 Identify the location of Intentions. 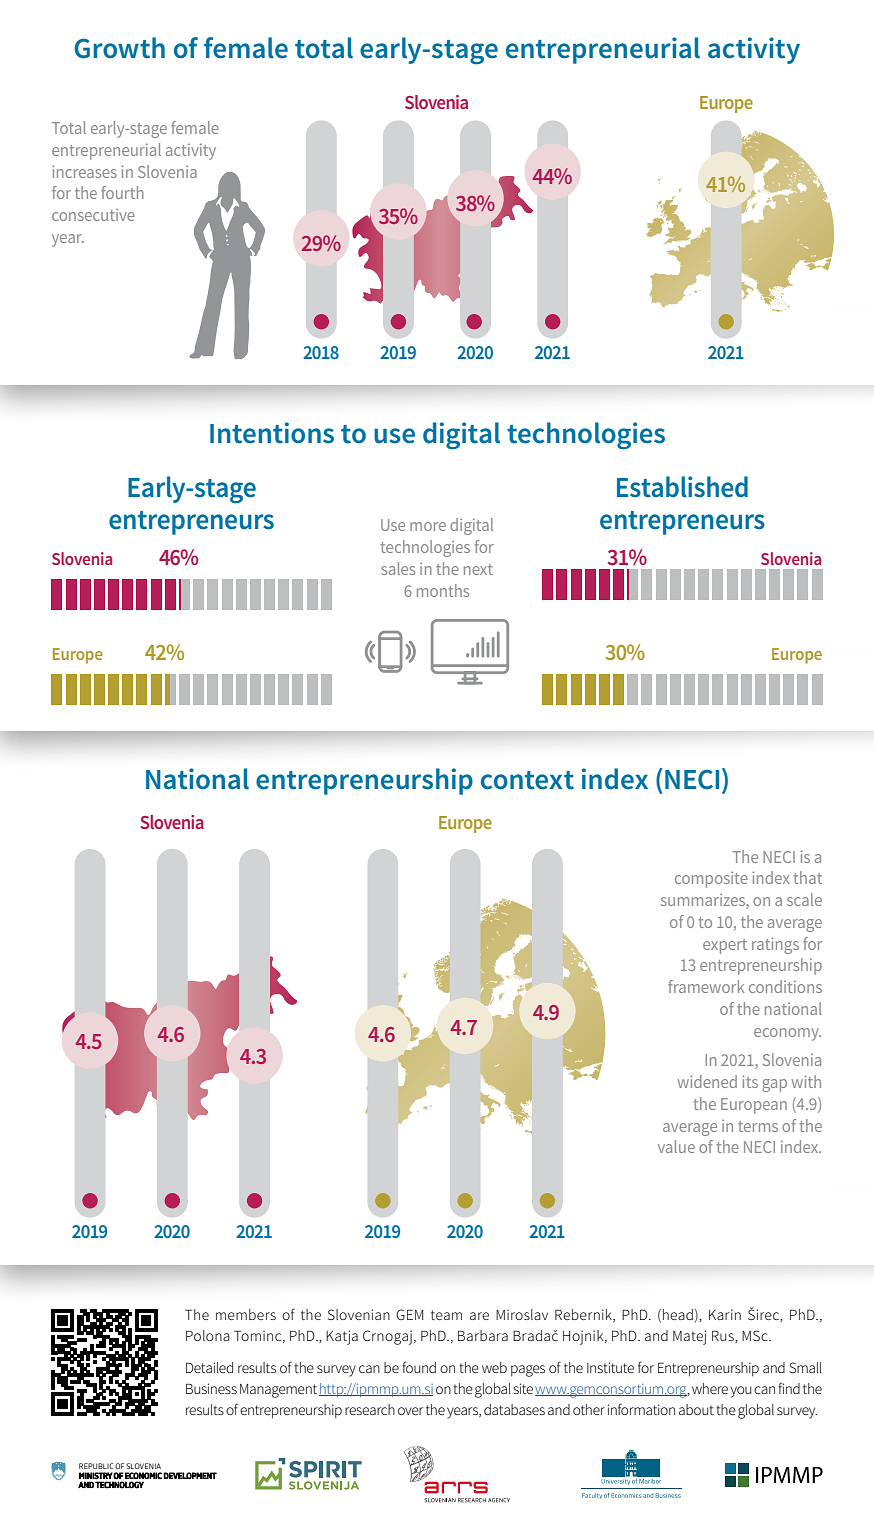
(272, 433).
